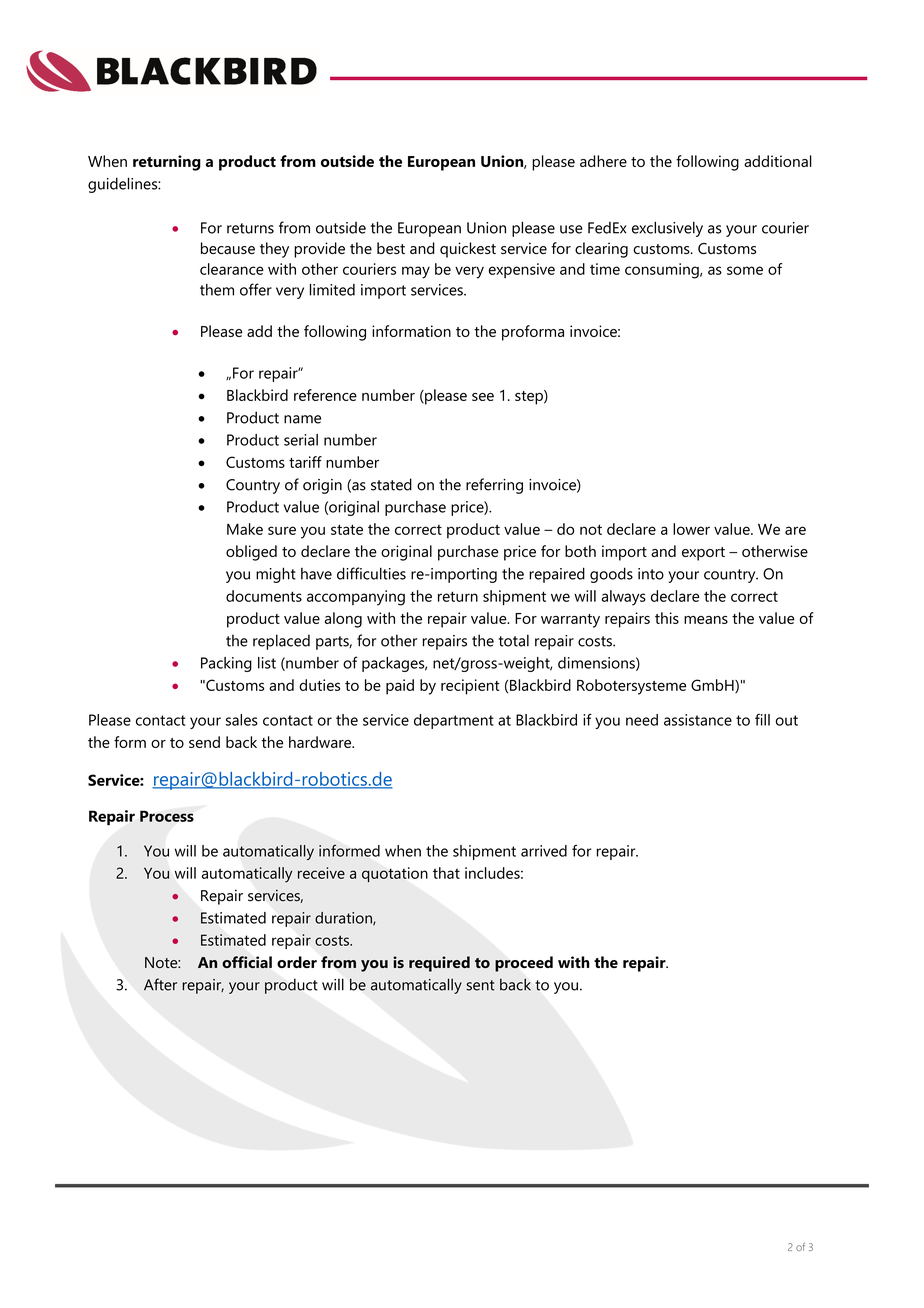 The width and height of the document is (924, 1308). What do you see at coordinates (251, 553) in the document?
I see `obliged` at bounding box center [251, 553].
